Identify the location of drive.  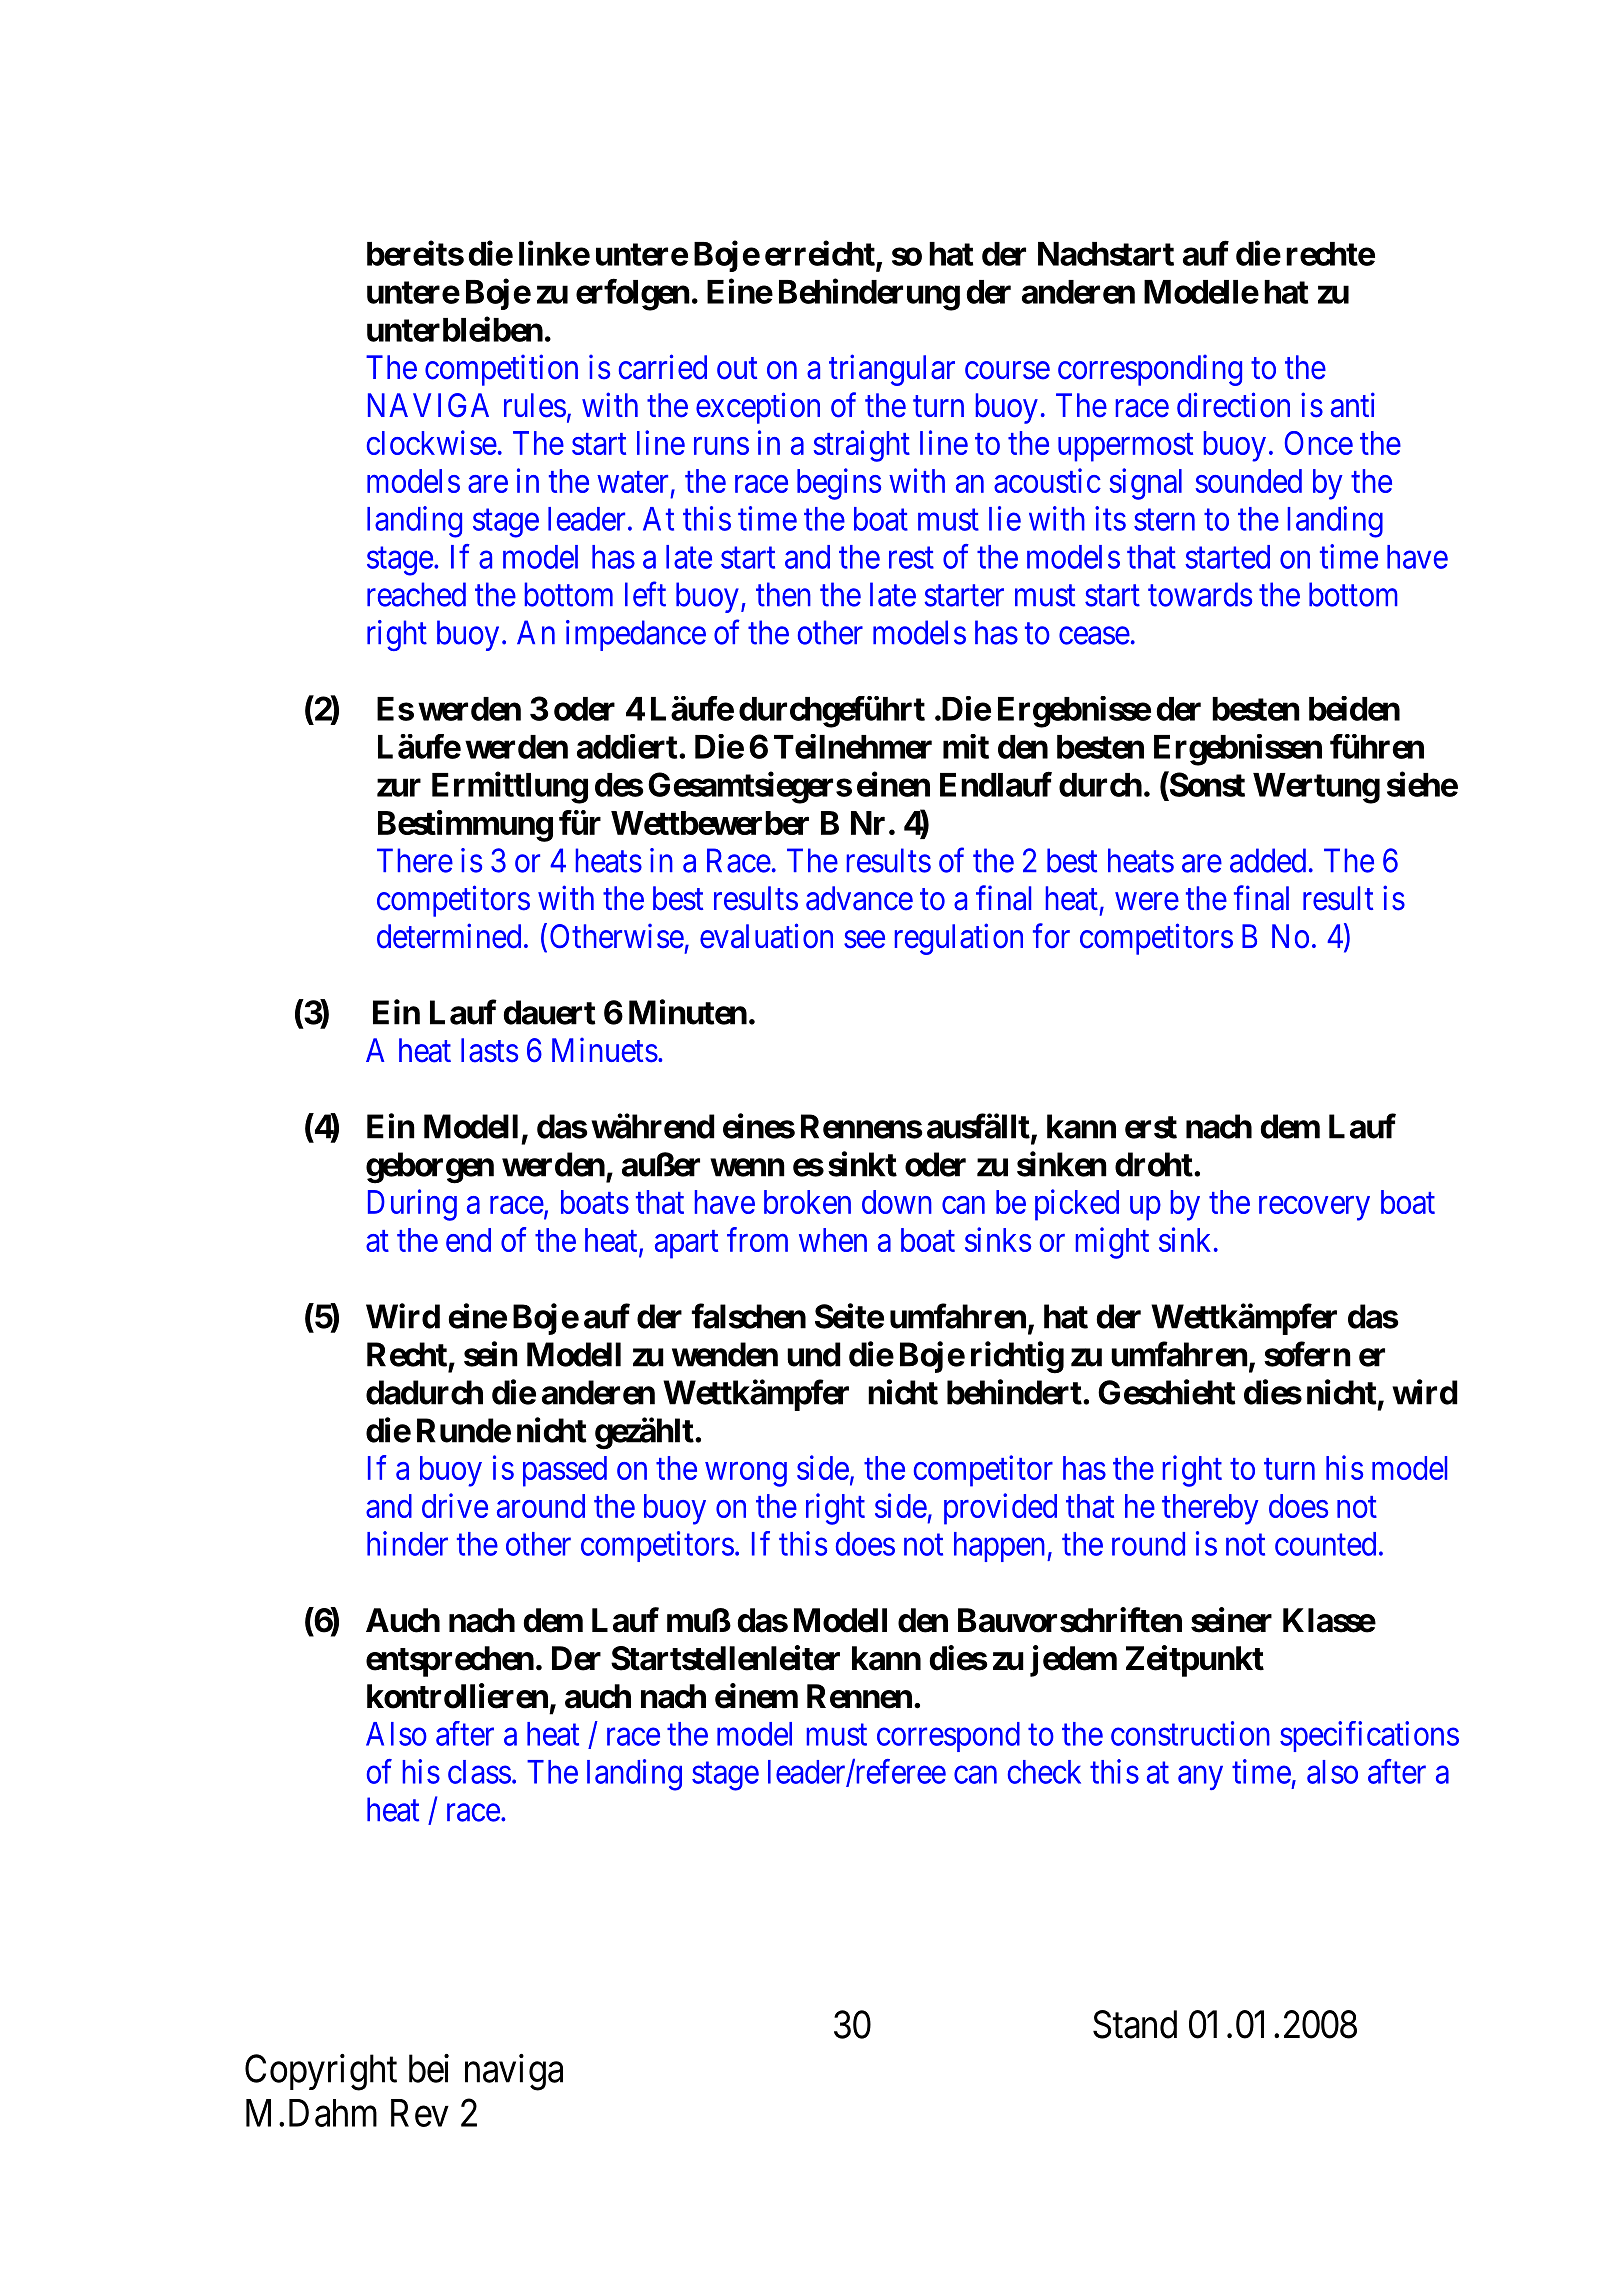
(455, 1505).
